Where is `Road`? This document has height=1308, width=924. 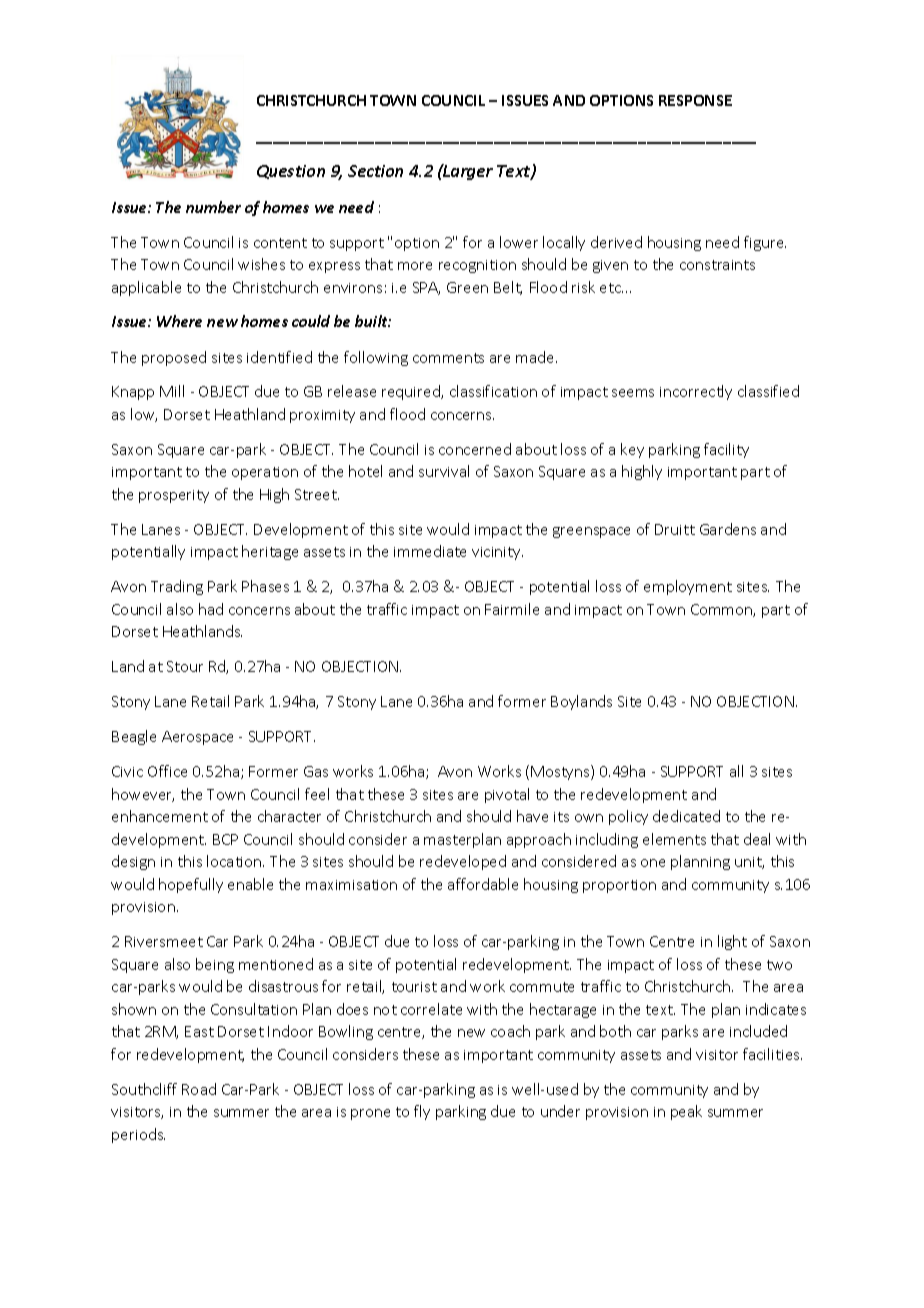
Road is located at coordinates (199, 1089).
